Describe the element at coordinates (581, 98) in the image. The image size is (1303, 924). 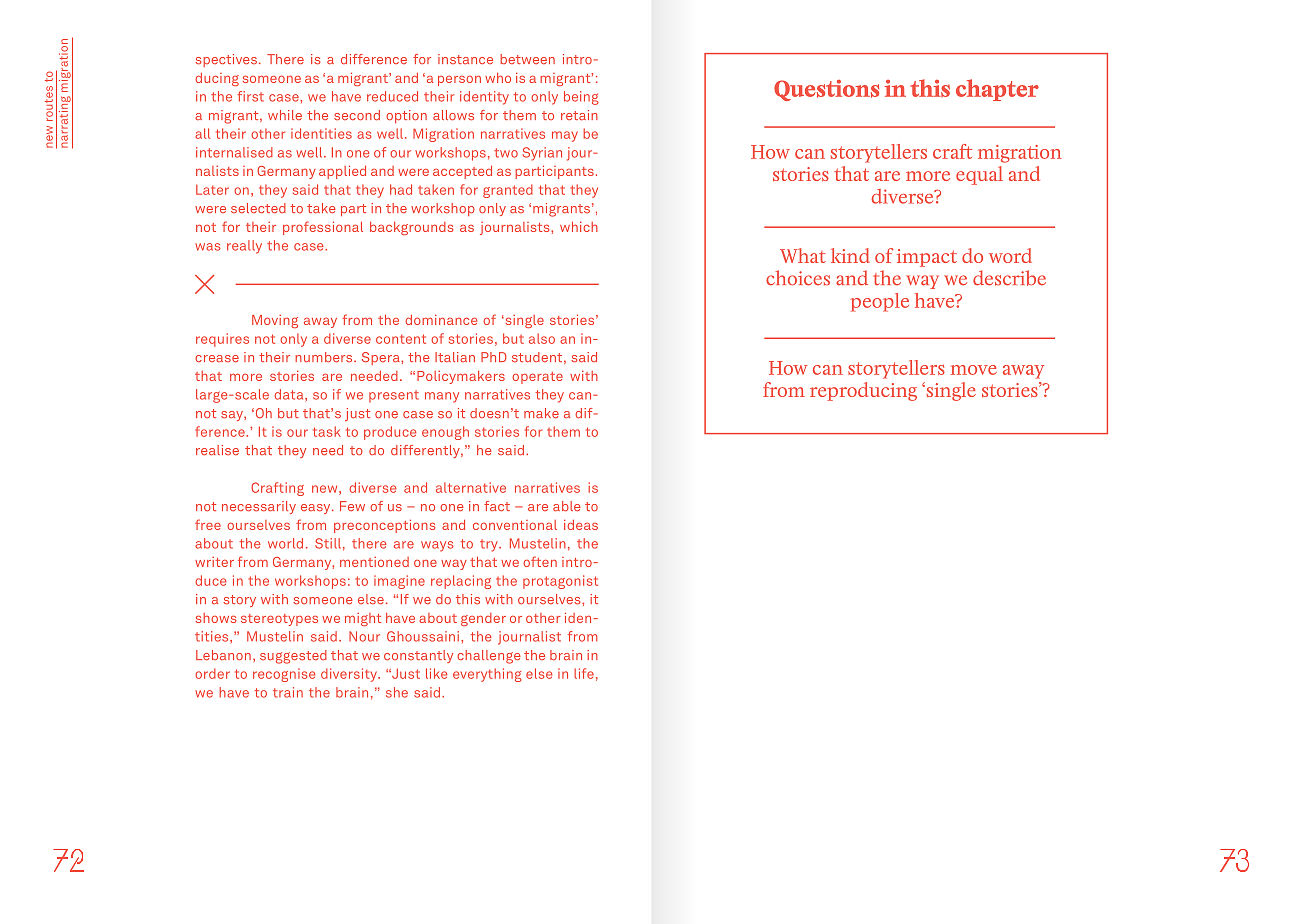
I see `being` at that location.
